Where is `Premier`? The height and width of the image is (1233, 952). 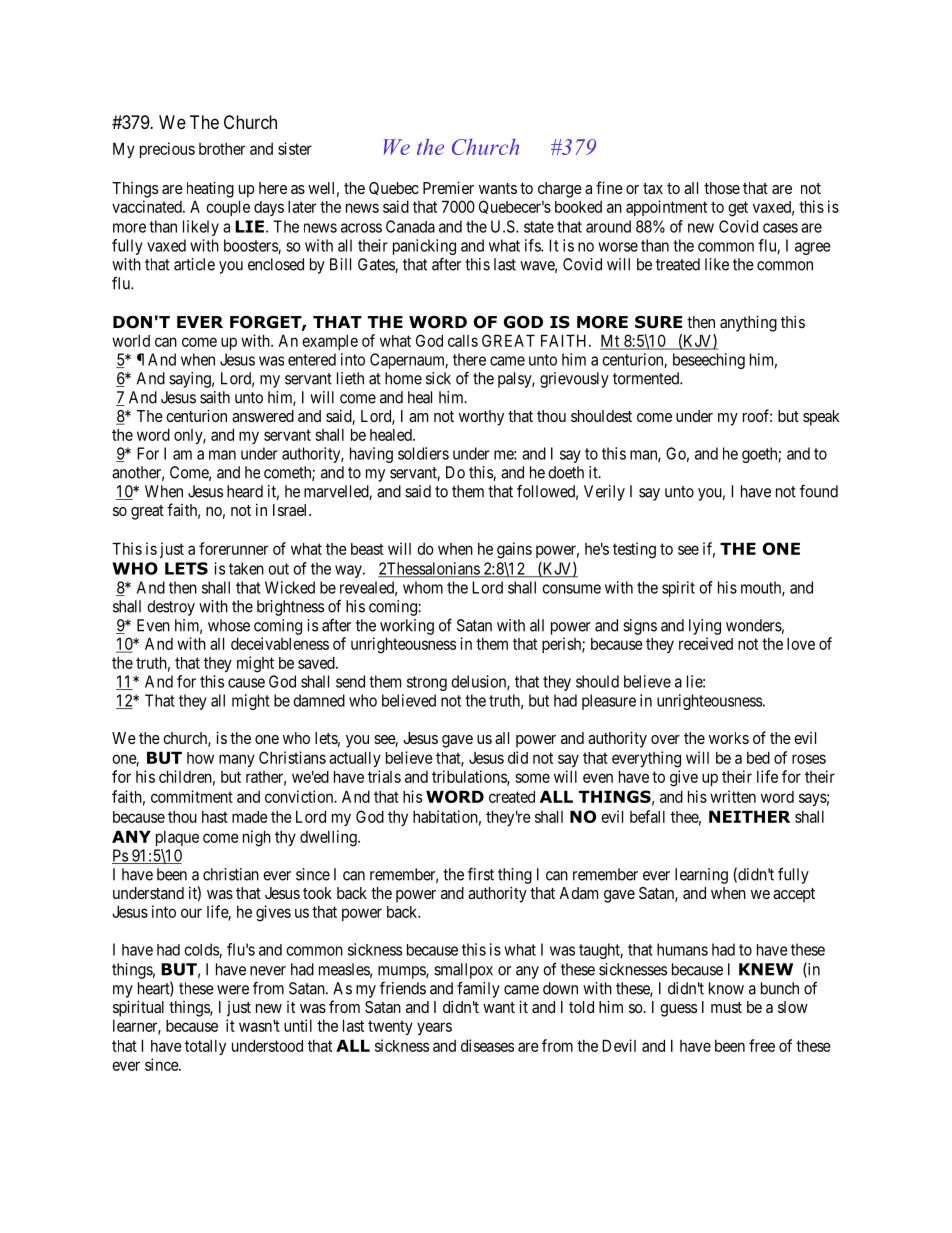
Premier is located at coordinates (448, 187).
